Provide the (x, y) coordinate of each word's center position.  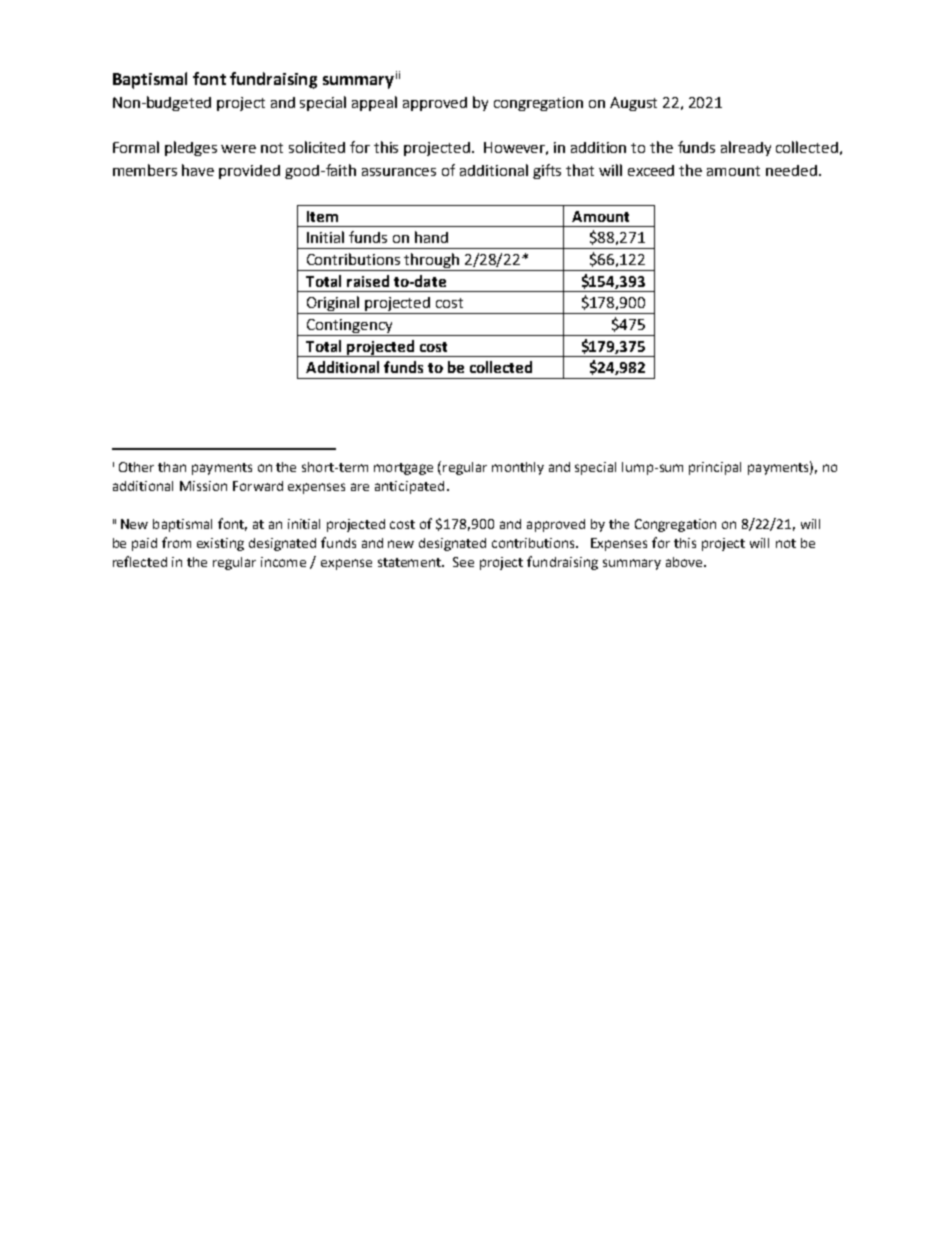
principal (715, 468)
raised (368, 281)
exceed (651, 170)
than (172, 467)
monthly (518, 468)
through (432, 262)
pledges (191, 148)
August (633, 104)
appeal (374, 103)
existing (220, 544)
